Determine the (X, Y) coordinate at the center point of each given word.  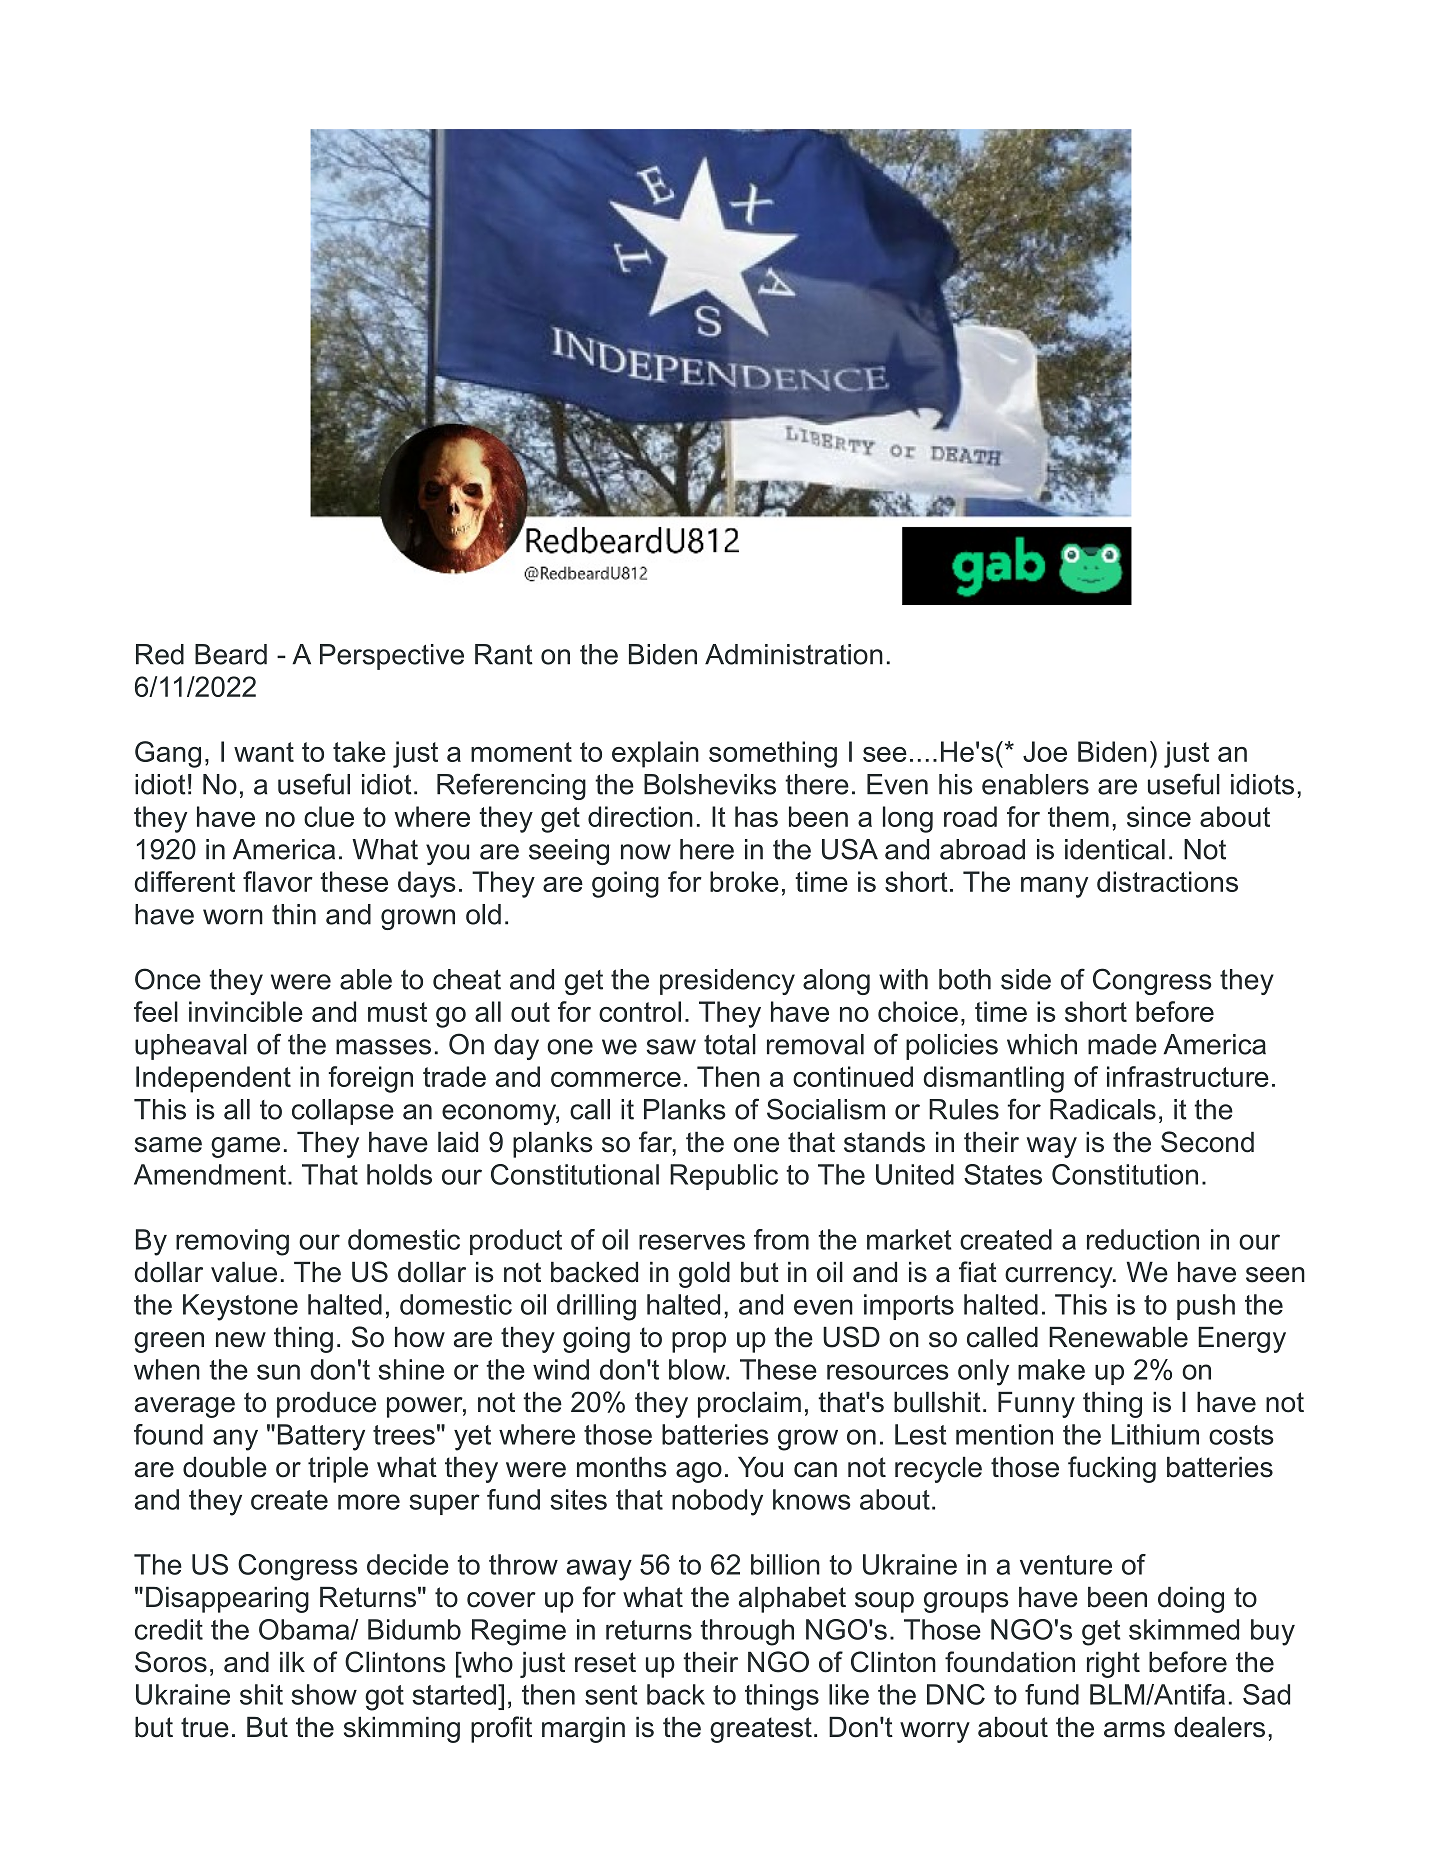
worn (233, 917)
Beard (231, 654)
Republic (724, 1177)
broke (744, 881)
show (324, 1694)
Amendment (210, 1174)
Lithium (1155, 1434)
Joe (1045, 751)
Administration (794, 654)
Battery (321, 1437)
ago (699, 1472)
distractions (1167, 881)
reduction (1143, 1239)
